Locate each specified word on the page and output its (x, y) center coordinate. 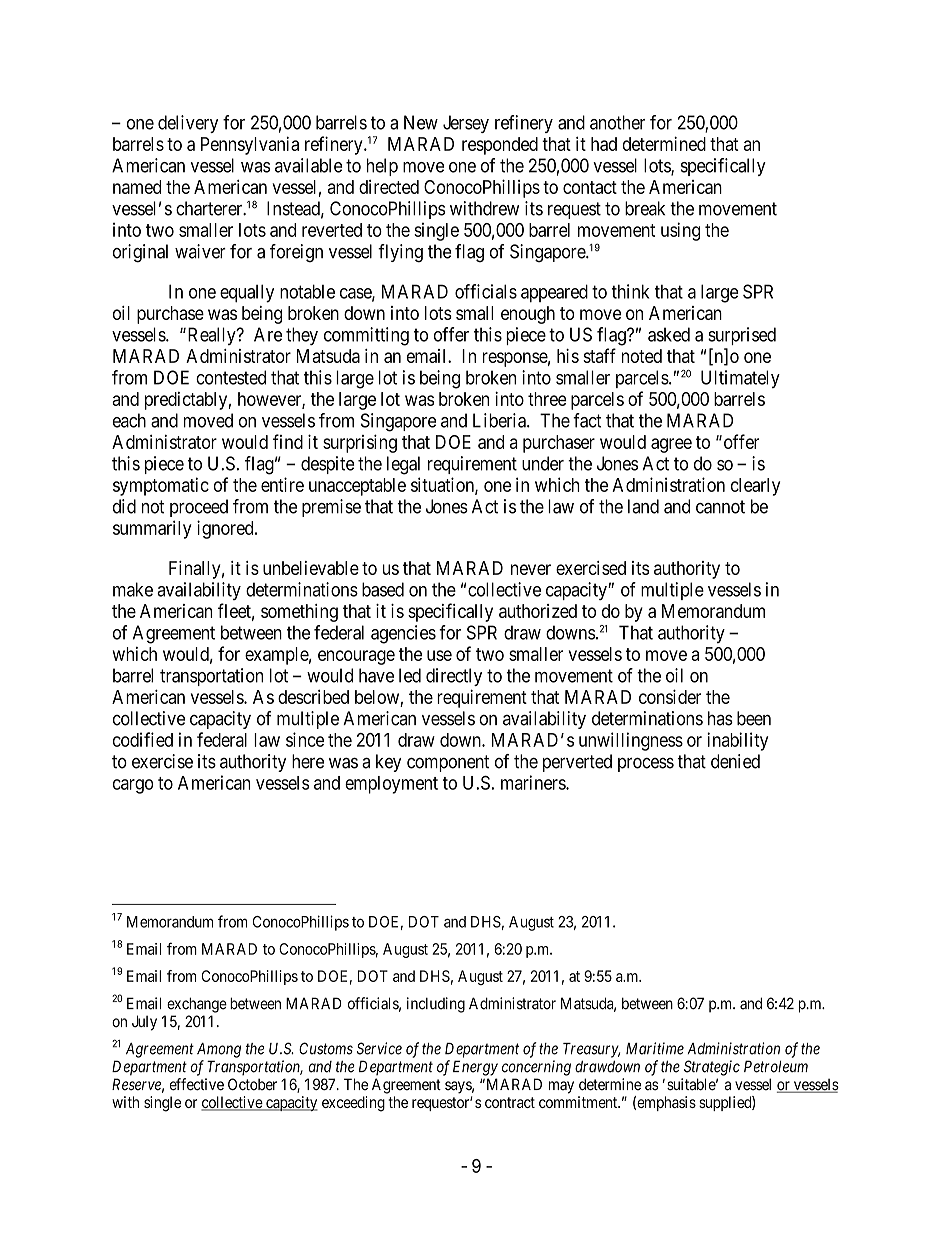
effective (197, 1084)
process (646, 764)
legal (403, 465)
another (617, 122)
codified (143, 739)
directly (454, 677)
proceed (199, 508)
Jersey (466, 124)
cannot (720, 507)
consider (670, 696)
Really (211, 336)
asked (669, 334)
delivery (188, 124)
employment (391, 785)
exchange (197, 1005)
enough (528, 315)
